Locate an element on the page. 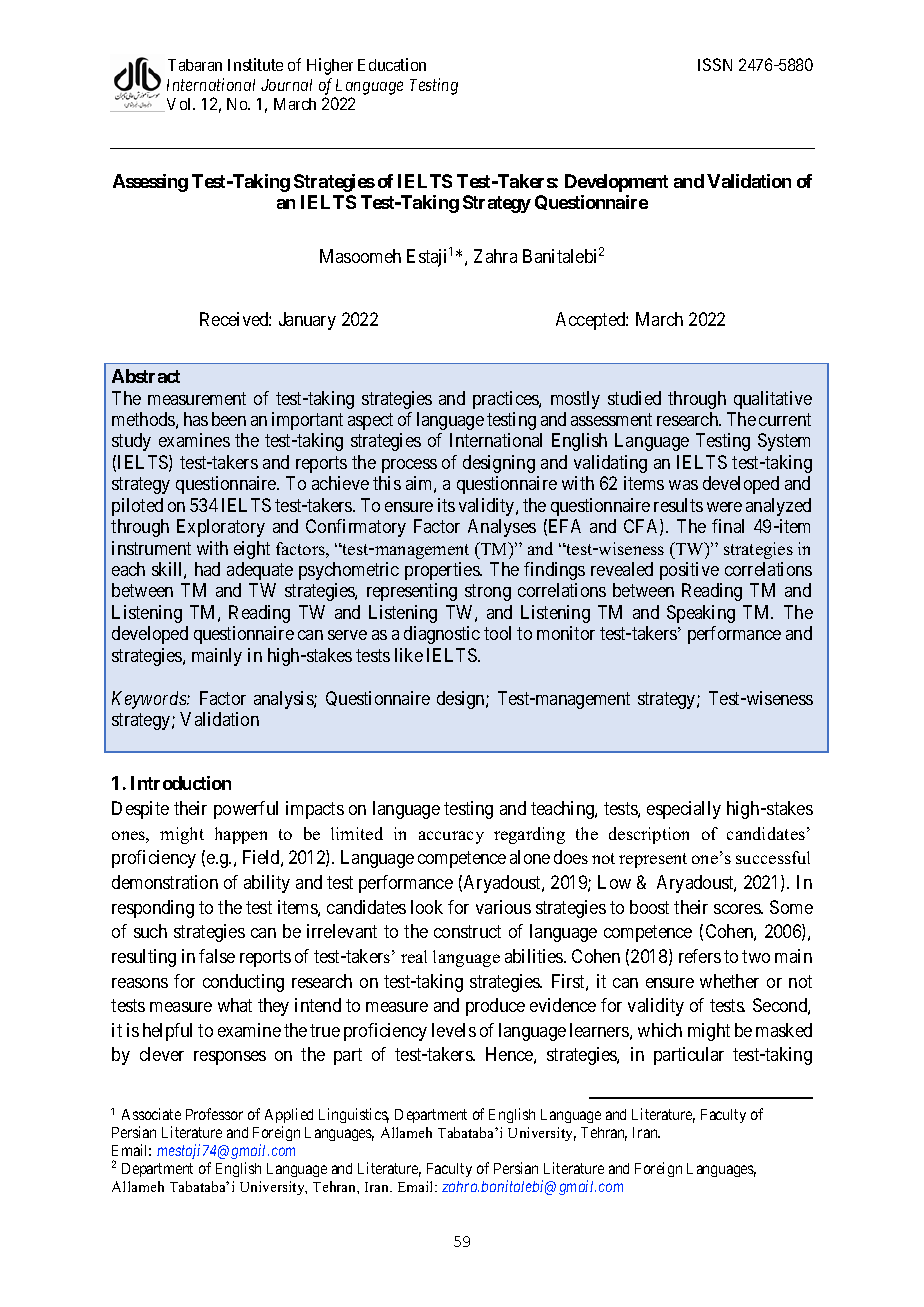  responses is located at coordinates (230, 1058).
